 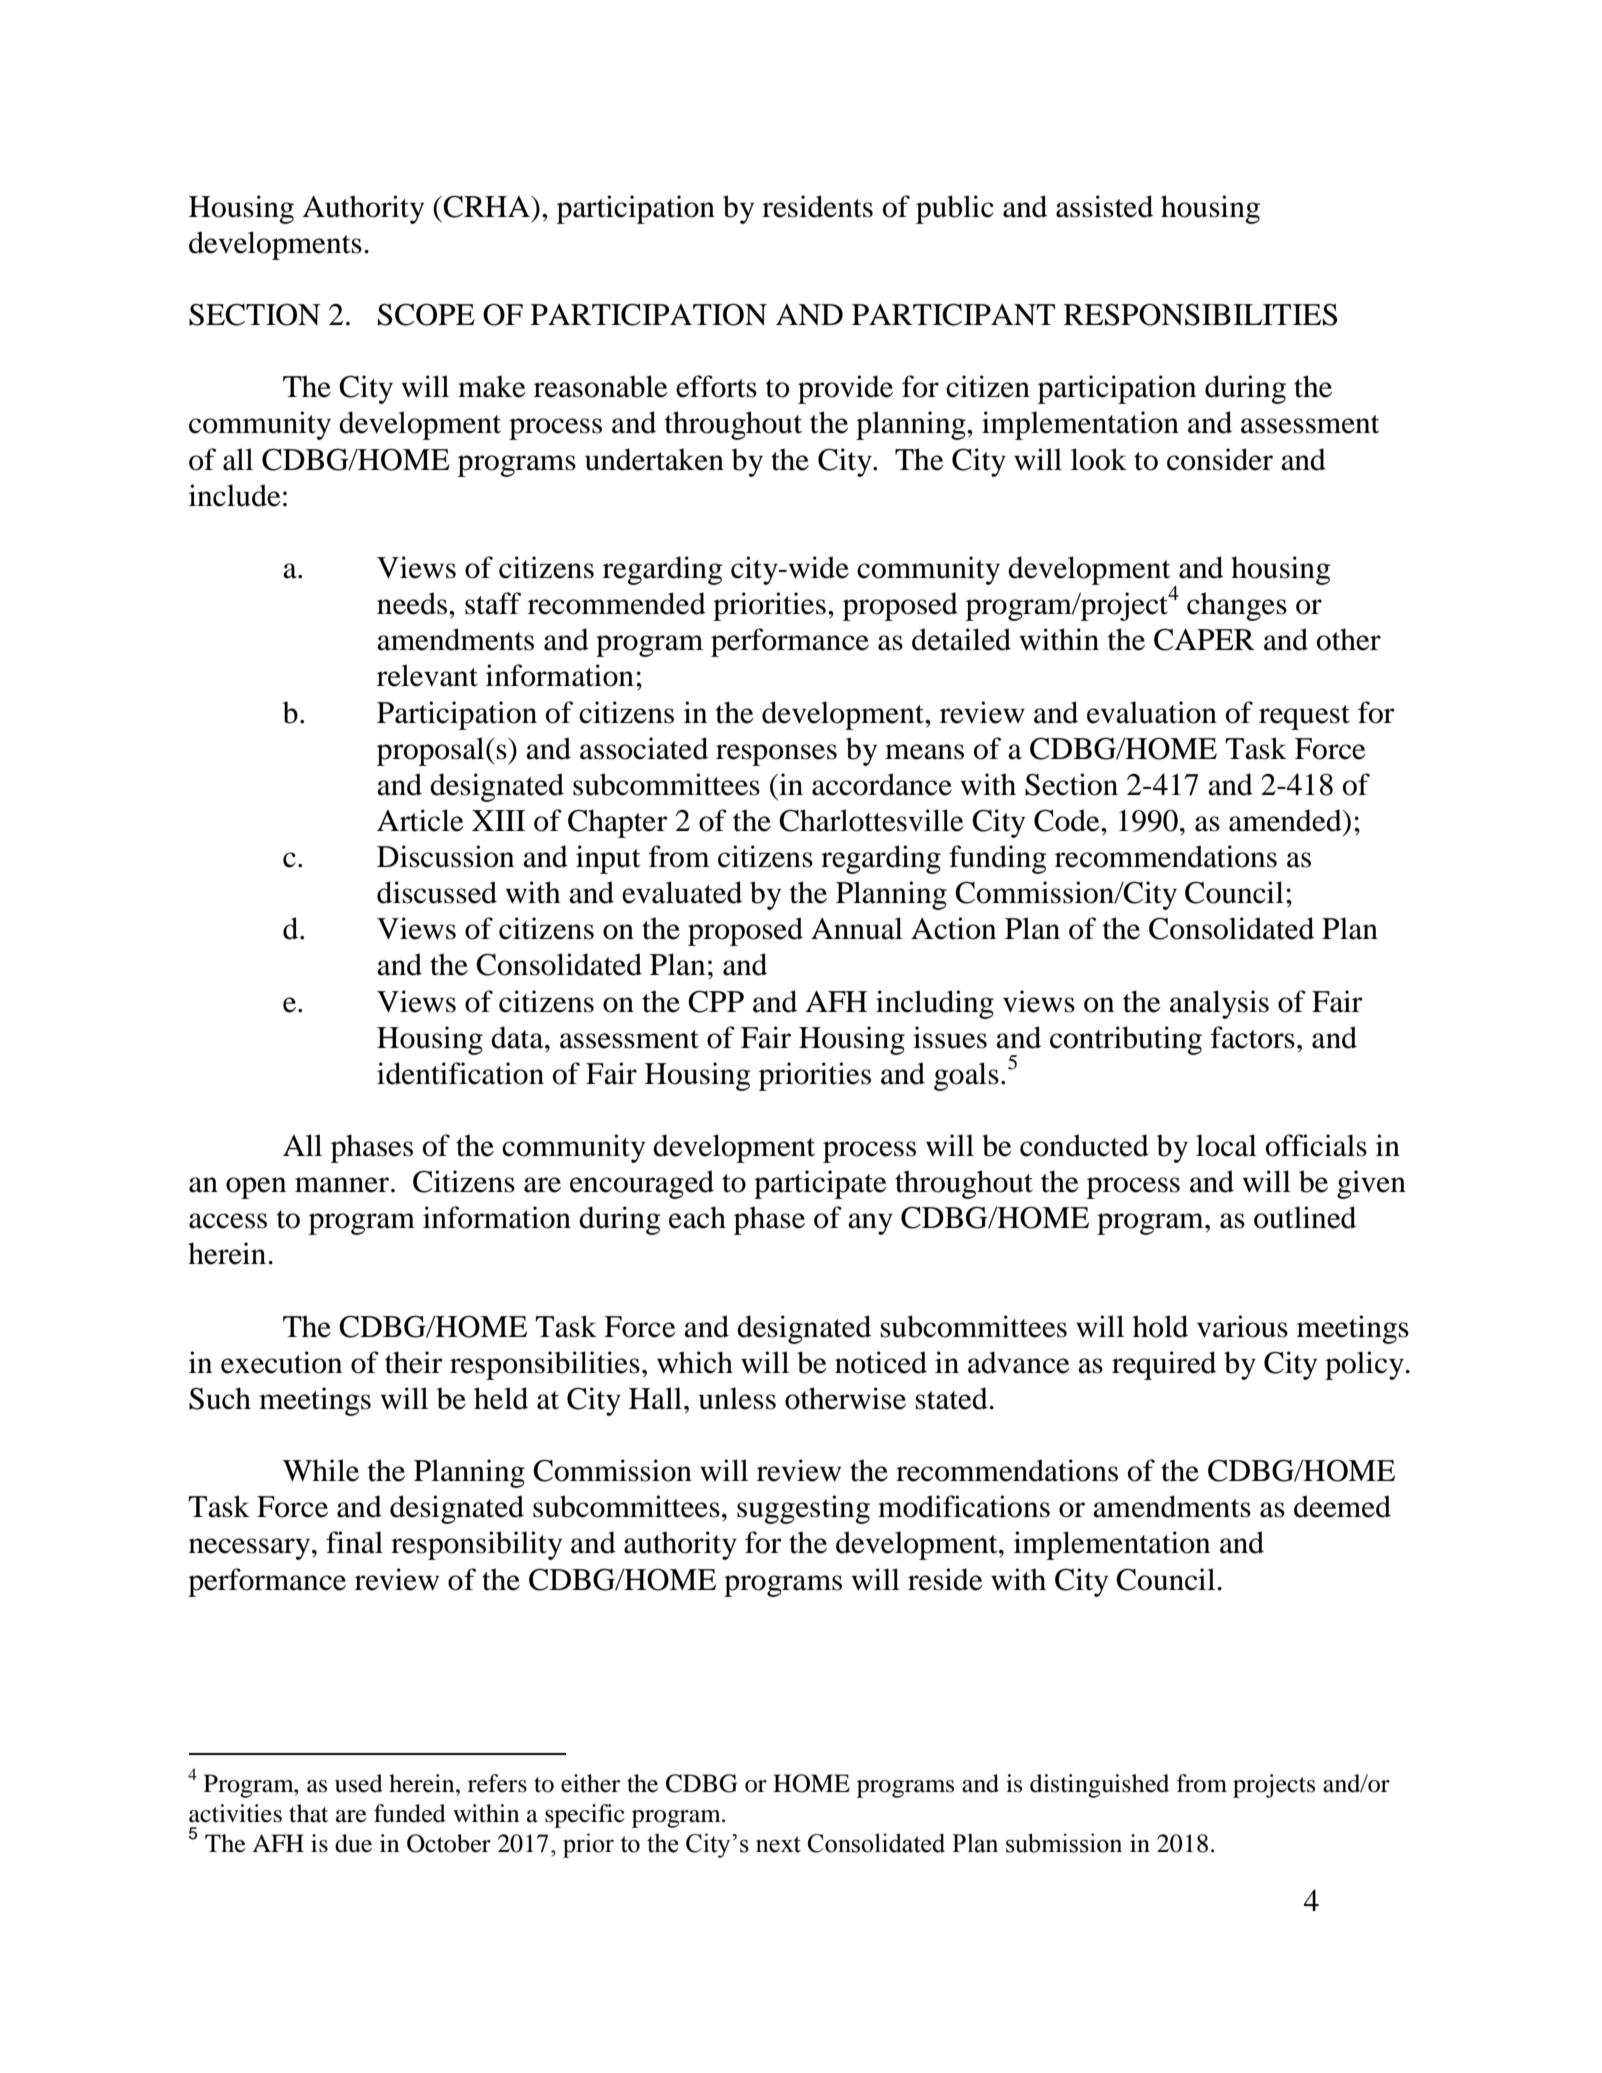 I want to click on responses, so click(x=776, y=755).
